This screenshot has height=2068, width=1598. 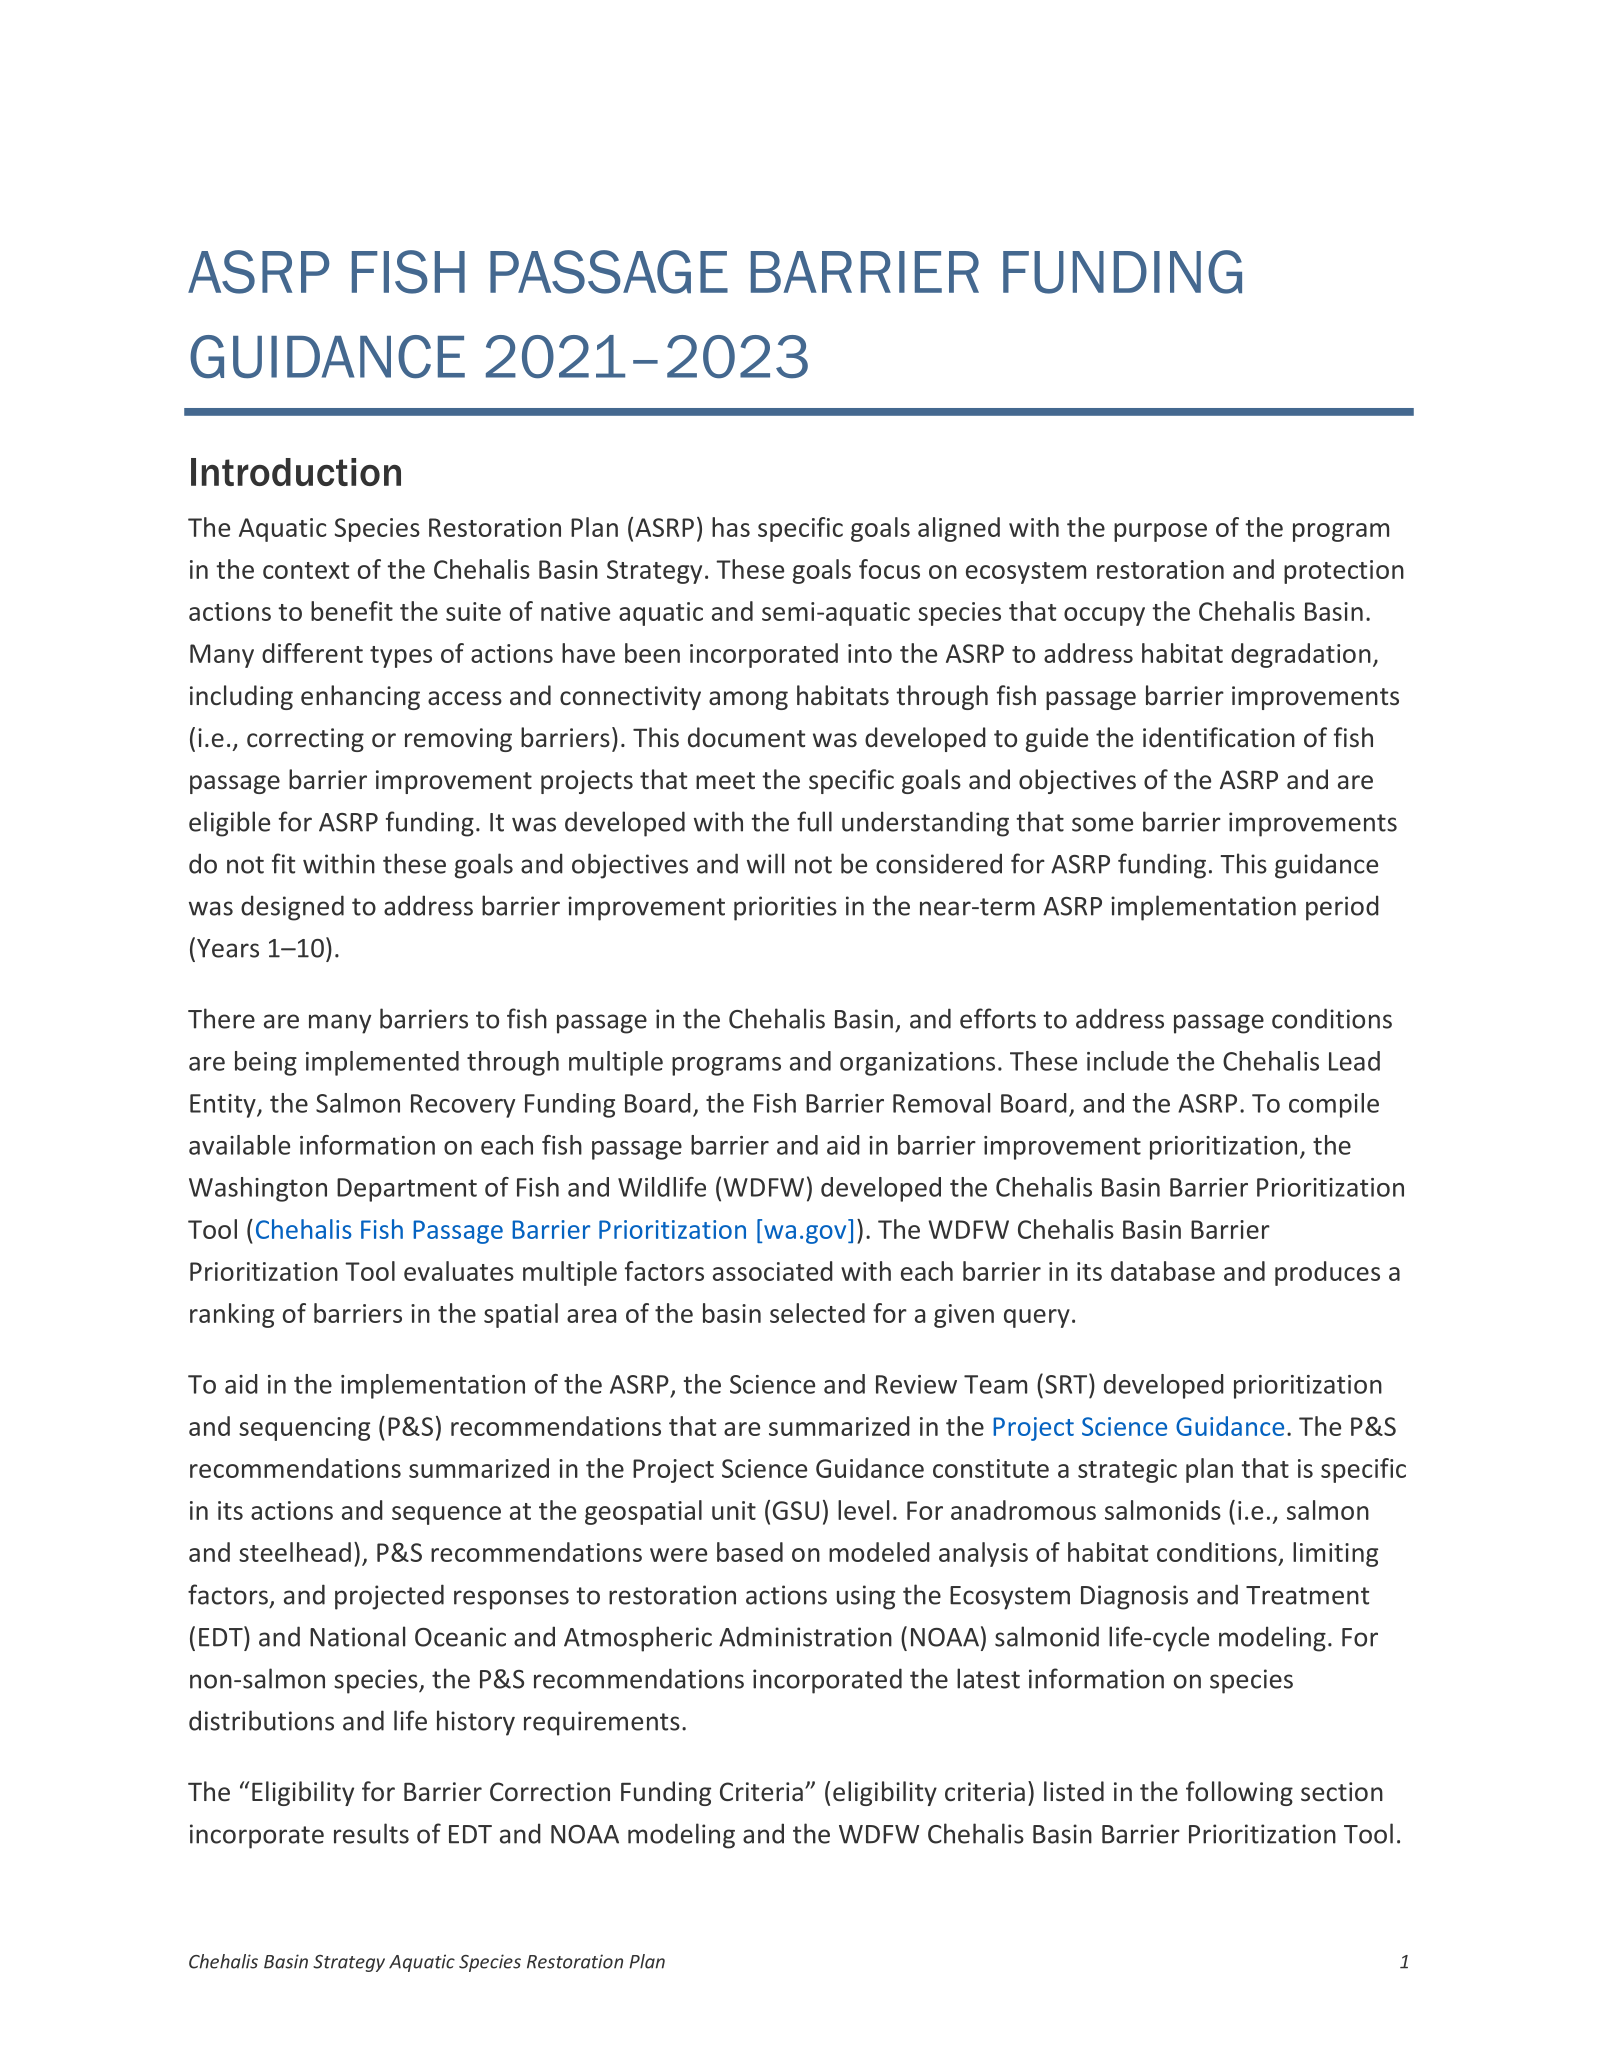 What do you see at coordinates (817, 1313) in the screenshot?
I see `selected` at bounding box center [817, 1313].
